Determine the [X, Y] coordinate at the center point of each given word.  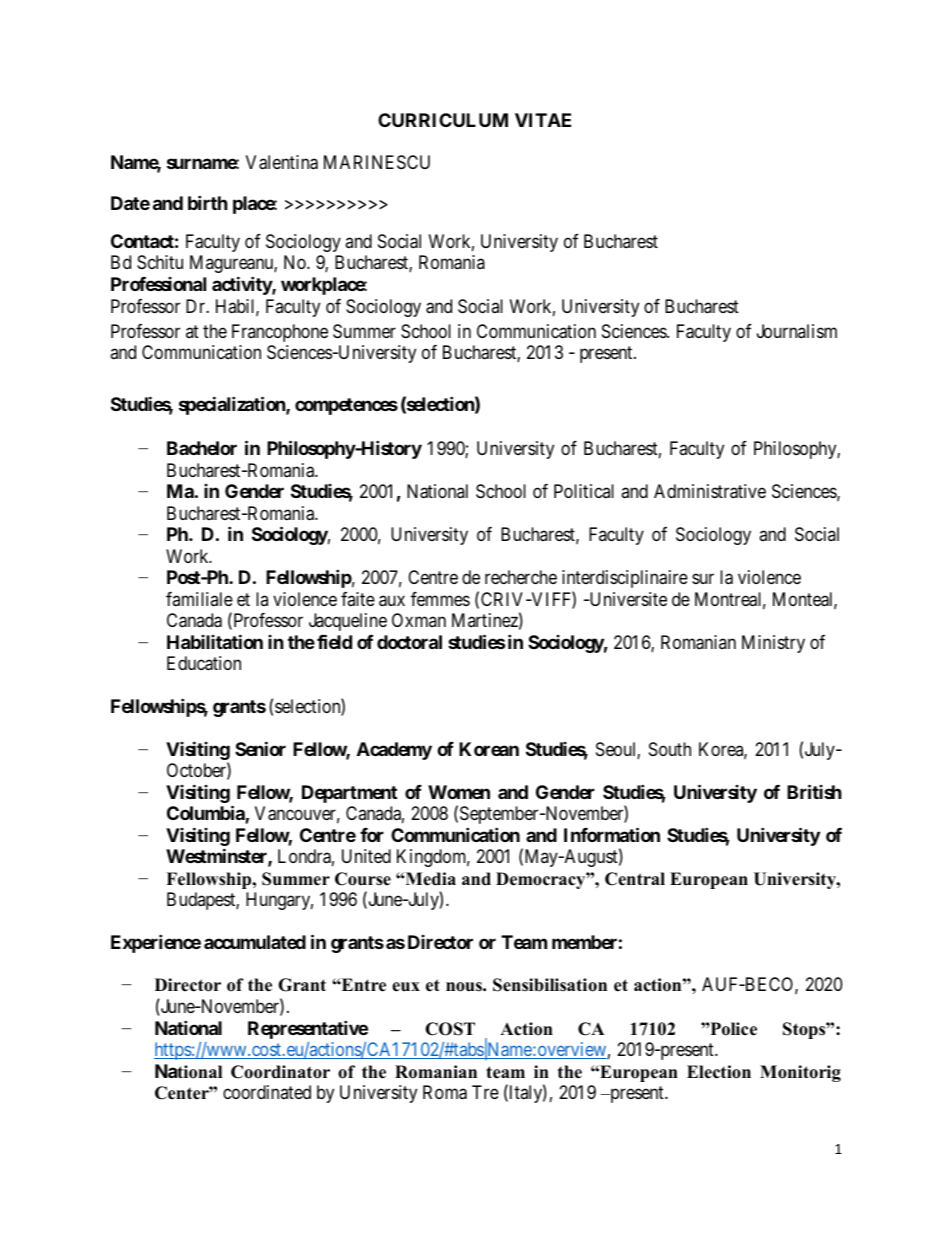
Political [584, 491]
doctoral [409, 642]
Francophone [280, 333]
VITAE [543, 120]
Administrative [710, 491]
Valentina [282, 162]
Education [204, 663]
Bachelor [202, 448]
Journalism [797, 331]
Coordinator [280, 1072]
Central [635, 879]
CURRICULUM [443, 120]
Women [459, 792]
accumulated [255, 942]
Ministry [773, 644]
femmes [440, 599]
